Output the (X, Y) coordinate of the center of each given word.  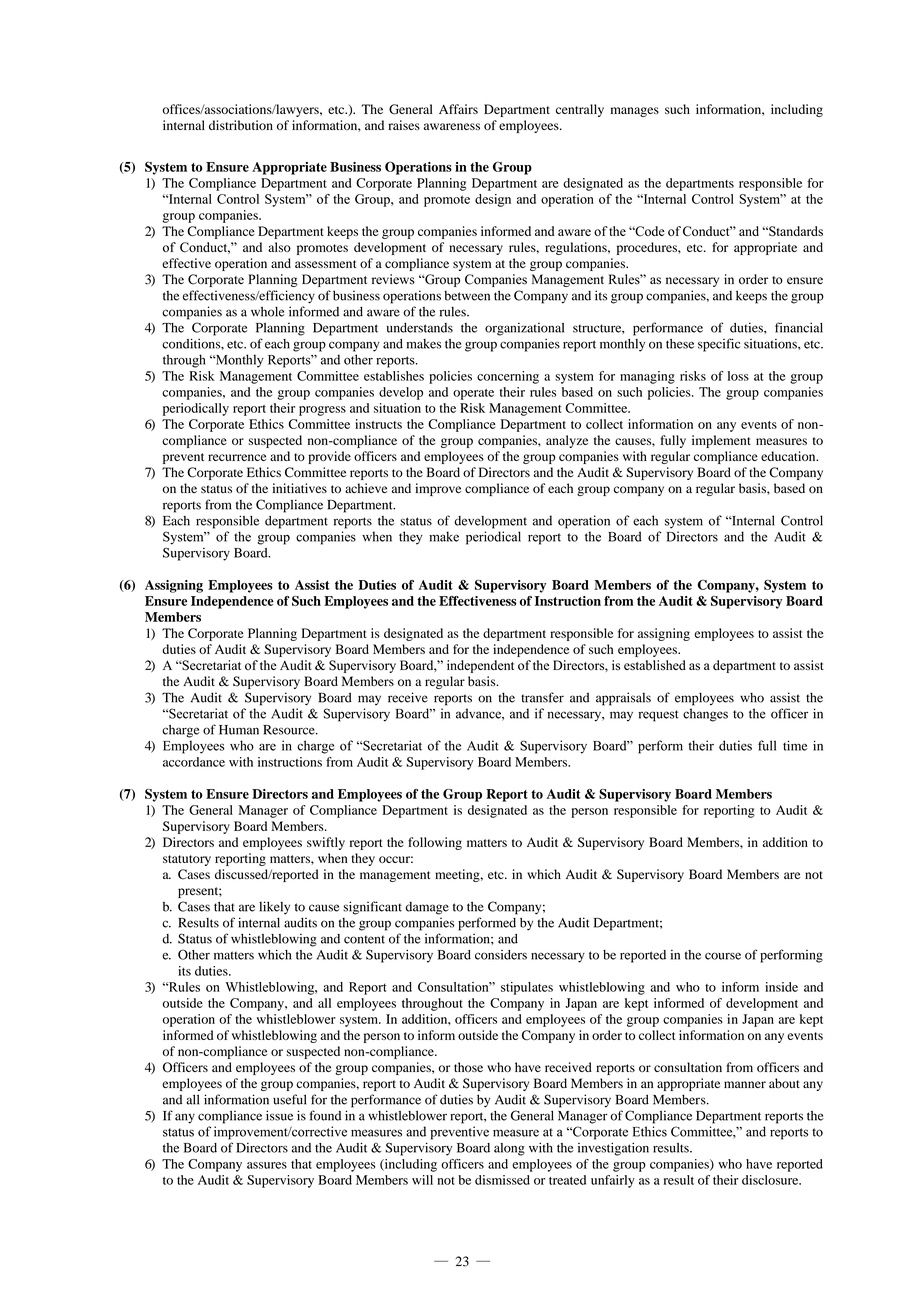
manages (635, 112)
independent (480, 666)
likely (274, 908)
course (723, 956)
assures (267, 1165)
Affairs (458, 109)
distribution (241, 125)
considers (501, 955)
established (655, 665)
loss (738, 376)
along (509, 1149)
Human (239, 730)
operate (473, 394)
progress (322, 411)
